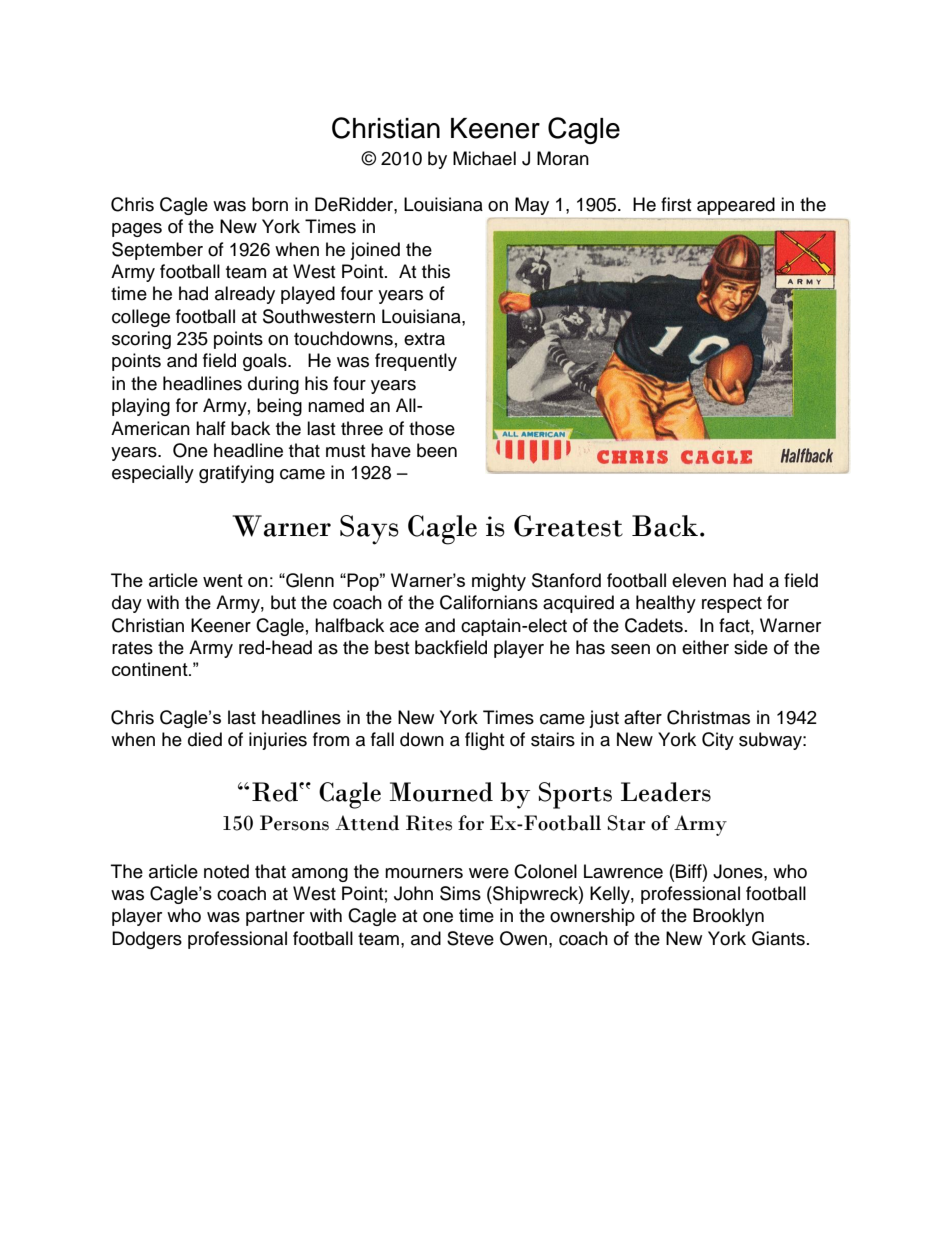  Describe the element at coordinates (699, 580) in the page. I see `eleven` at that location.
